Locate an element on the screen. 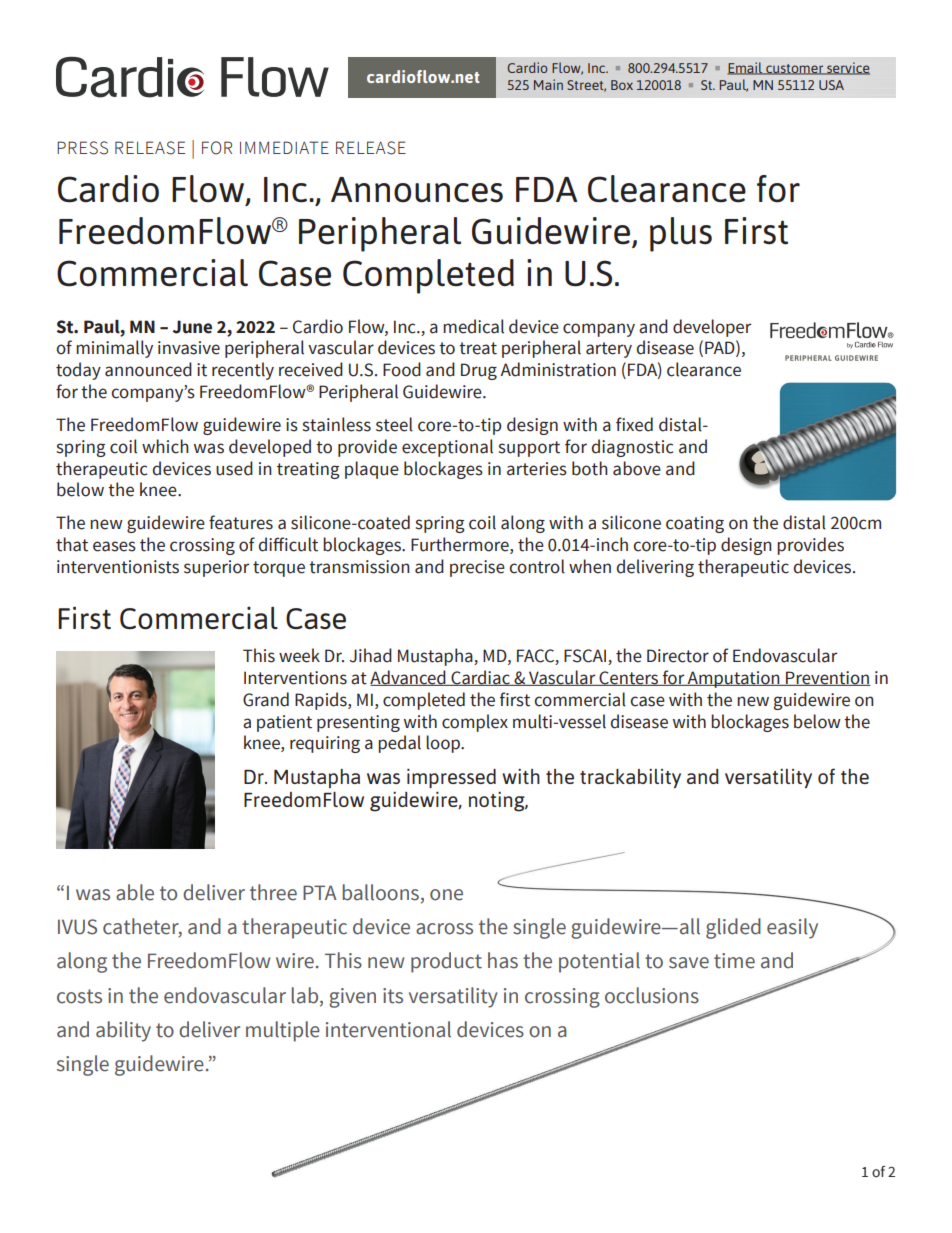 Image resolution: width=952 pixels, height=1233 pixels. eases is located at coordinates (114, 546).
